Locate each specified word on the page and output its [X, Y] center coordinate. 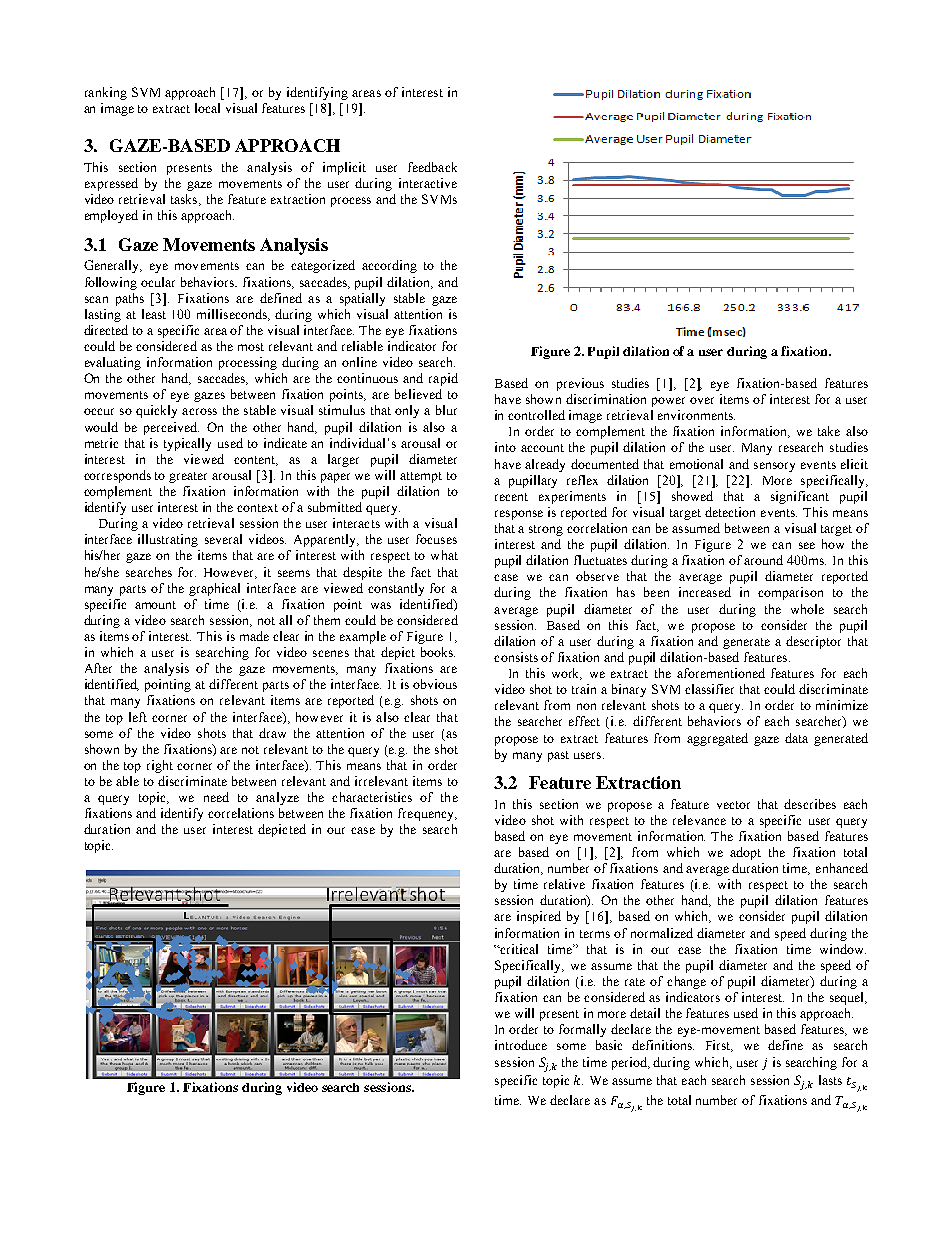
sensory [774, 467]
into [505, 447]
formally [582, 1030]
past [558, 756]
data [796, 738]
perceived [171, 428]
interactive [428, 183]
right [160, 766]
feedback [432, 167]
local [207, 108]
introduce [521, 1045]
